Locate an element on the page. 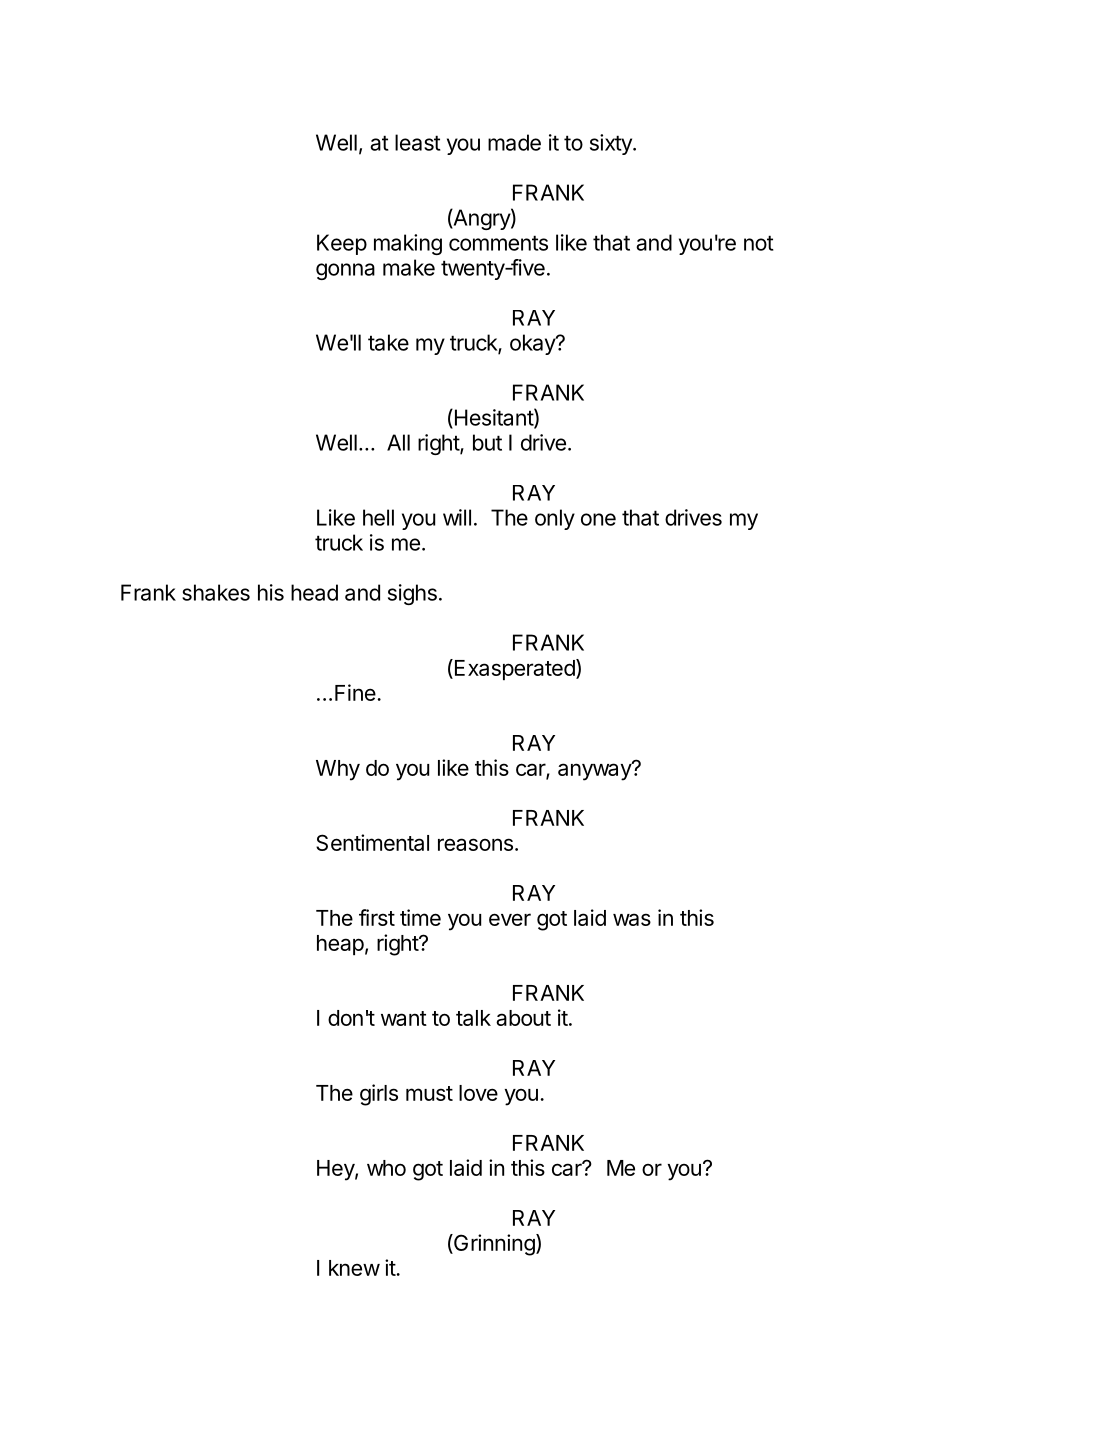 This document has height=1435, width=1109. made is located at coordinates (514, 142).
